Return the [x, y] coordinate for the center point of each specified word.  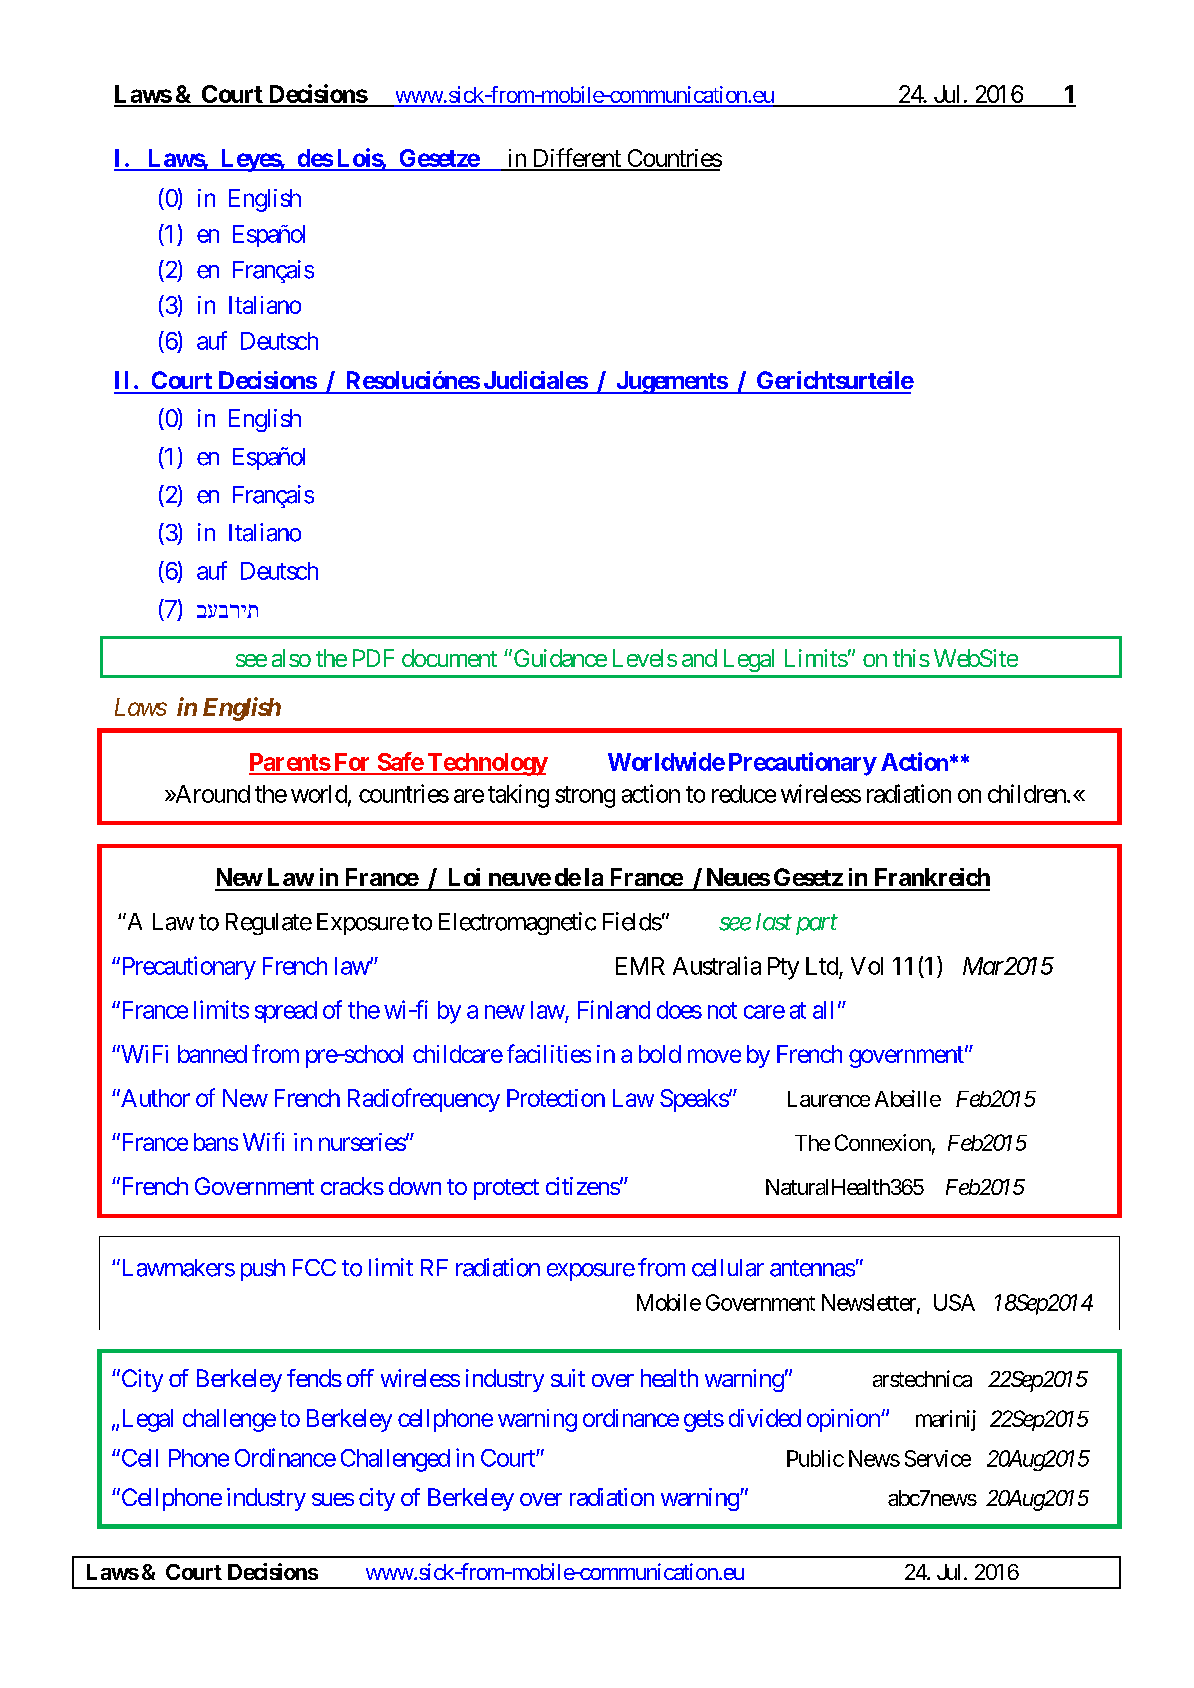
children [1028, 793]
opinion [844, 1420]
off [360, 1378]
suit [568, 1378]
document [449, 658]
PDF [373, 658]
